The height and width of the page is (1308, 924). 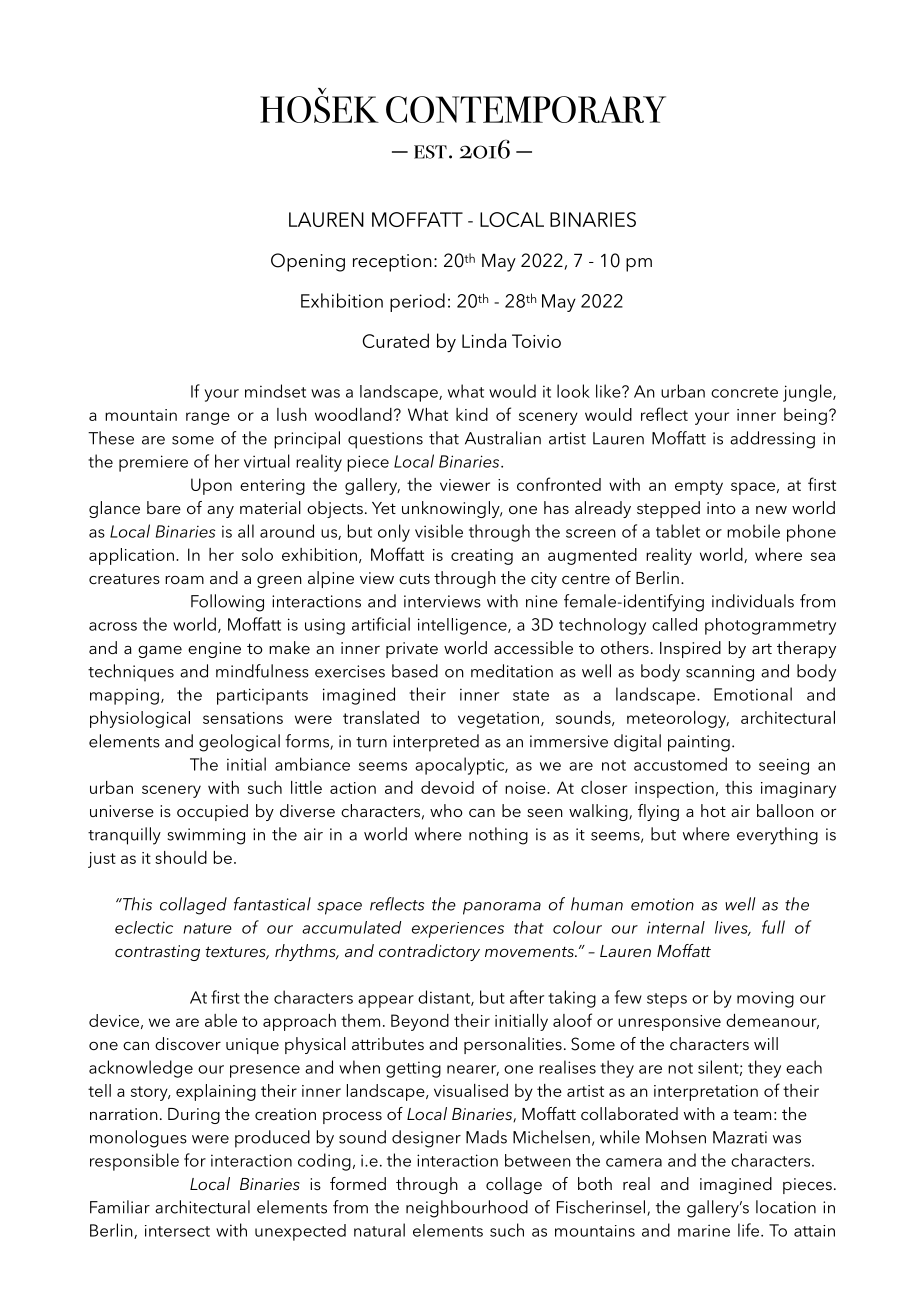 What do you see at coordinates (177, 1231) in the page?
I see `intersect` at bounding box center [177, 1231].
